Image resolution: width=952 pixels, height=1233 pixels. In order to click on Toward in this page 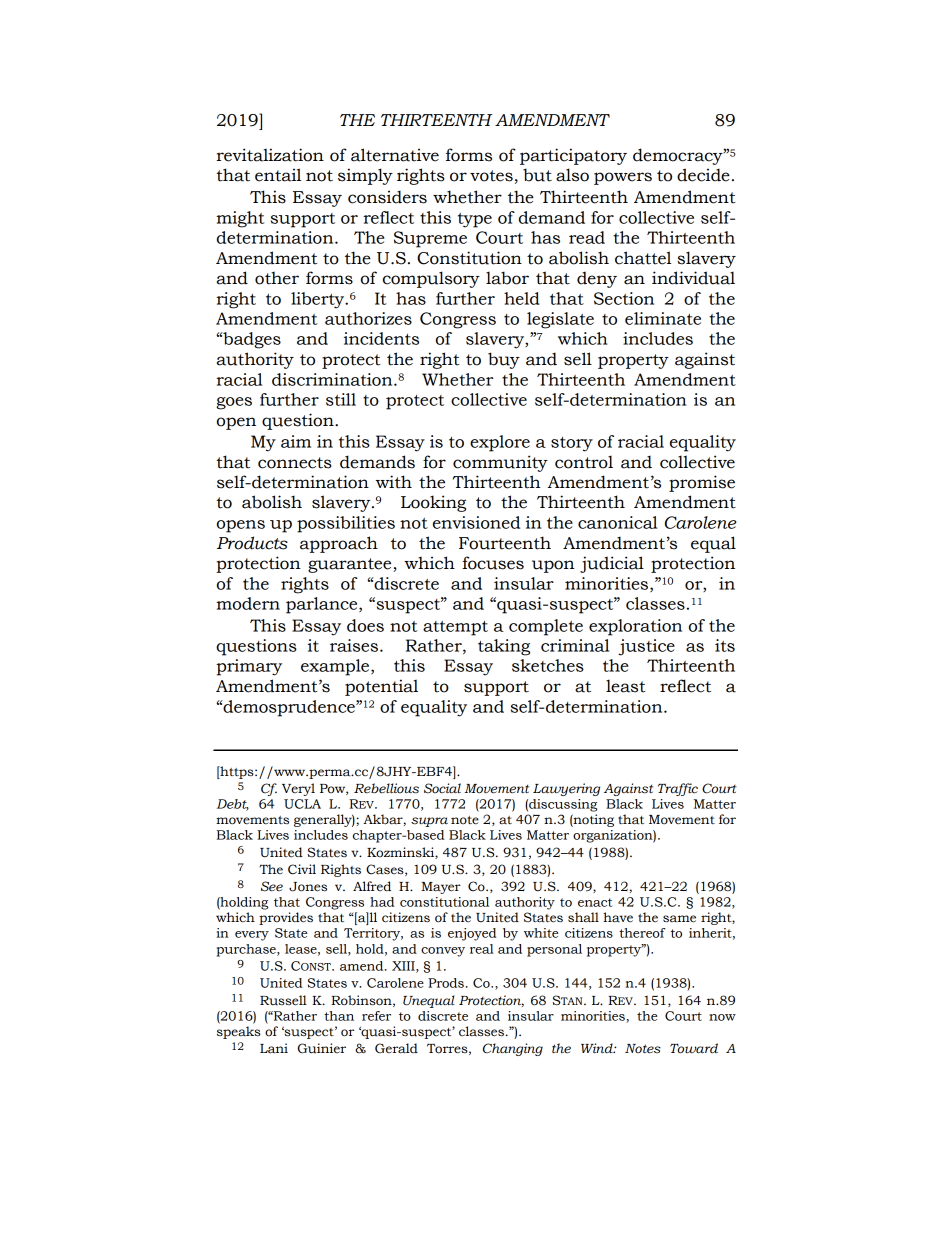, I will do `click(694, 1048)`.
